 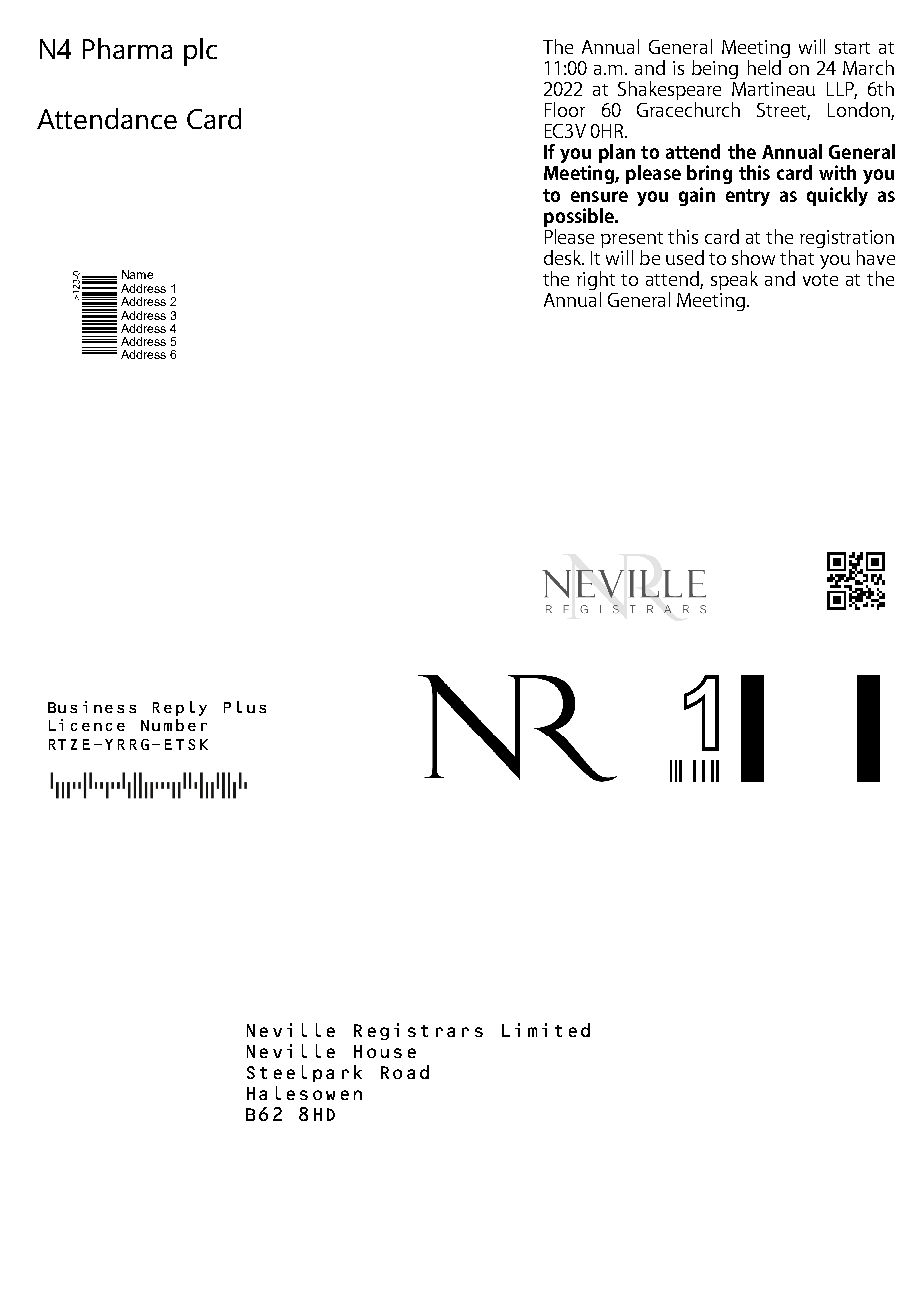 What do you see at coordinates (418, 1031) in the screenshot?
I see `Registrars` at bounding box center [418, 1031].
